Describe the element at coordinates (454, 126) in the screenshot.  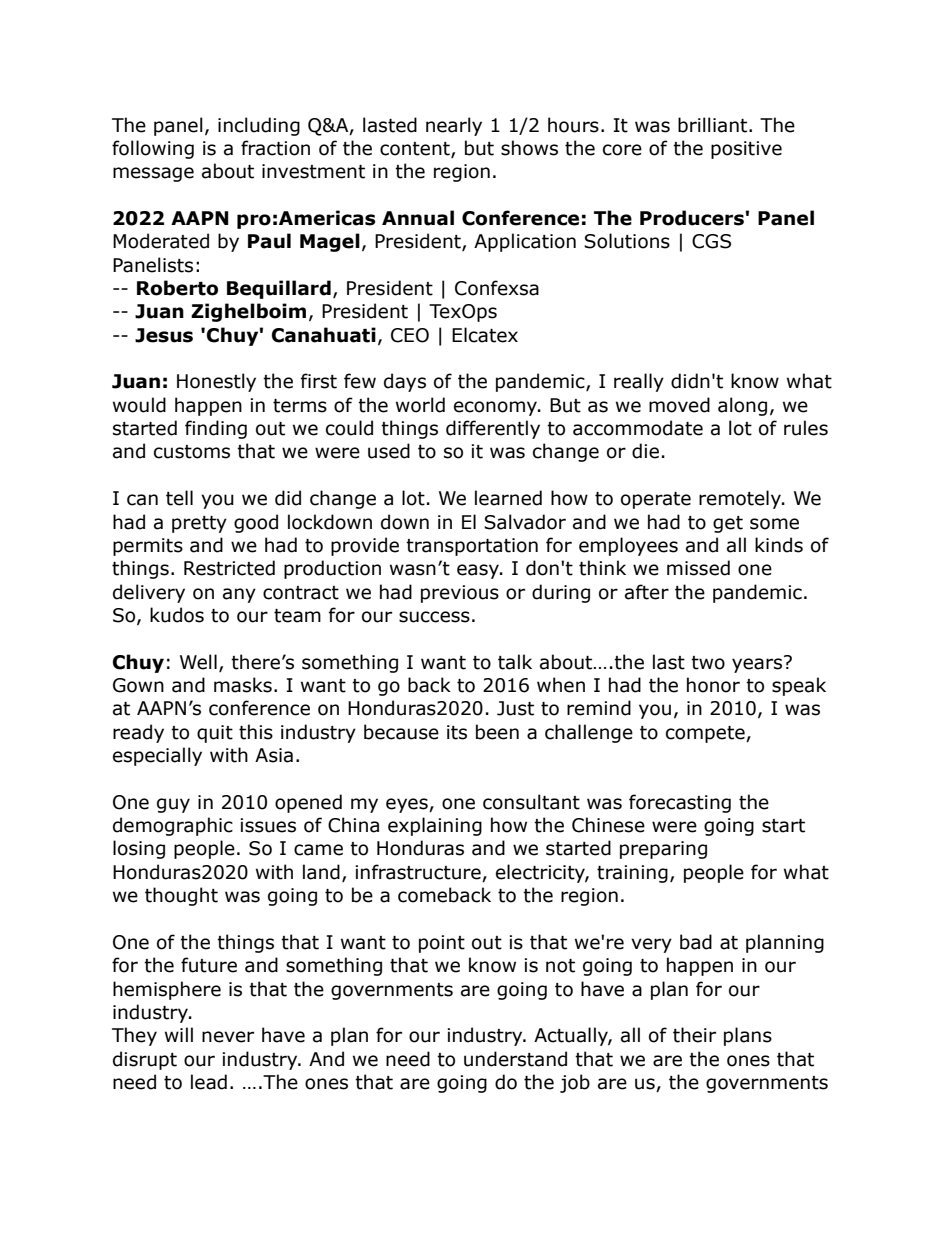
I see `nearly` at that location.
